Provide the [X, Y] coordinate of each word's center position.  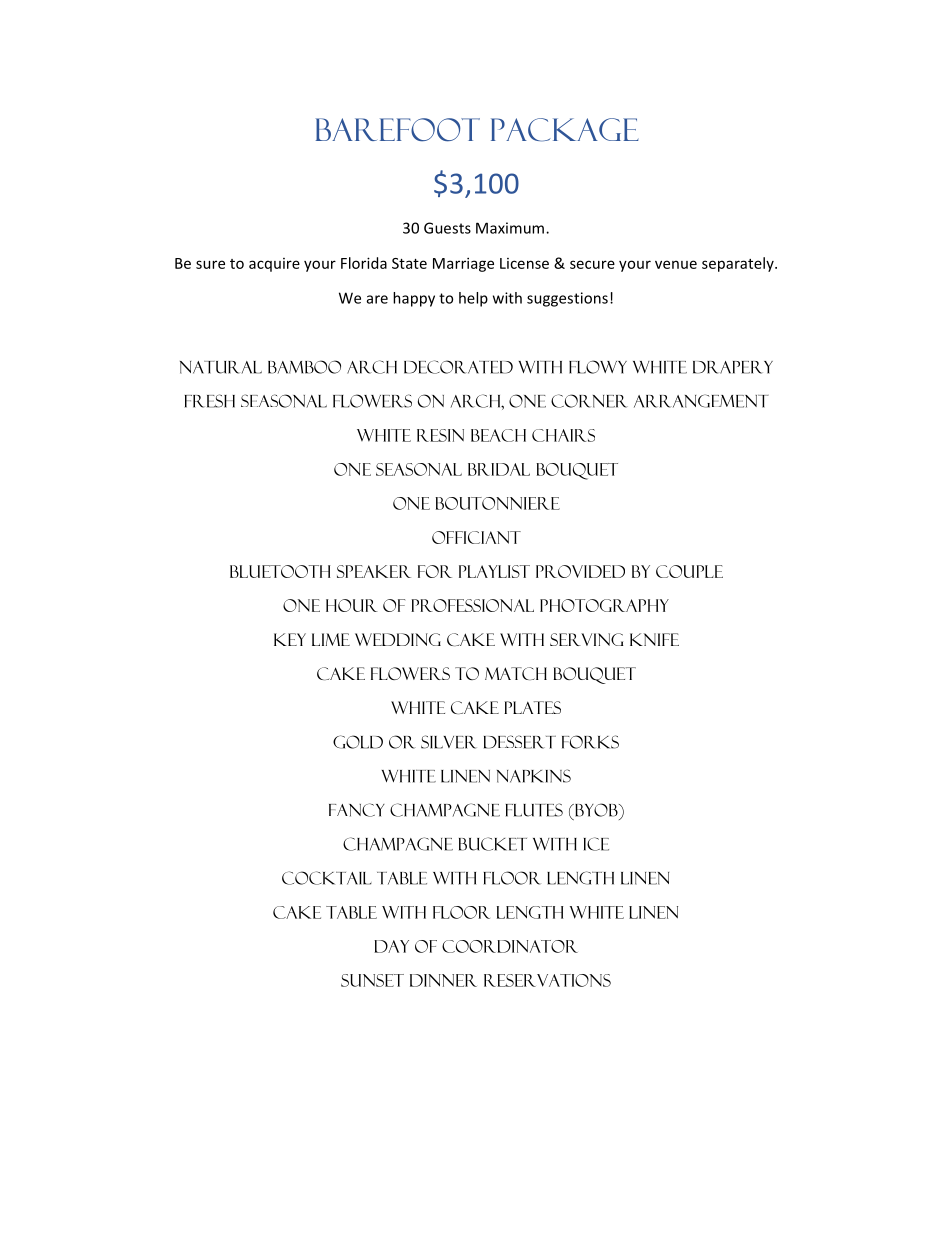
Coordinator [510, 946]
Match [516, 673]
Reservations [547, 980]
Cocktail [327, 878]
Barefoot [398, 130]
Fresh [210, 401]
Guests [447, 228]
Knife [654, 639]
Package [564, 130]
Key [290, 639]
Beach [498, 435]
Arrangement [701, 401]
